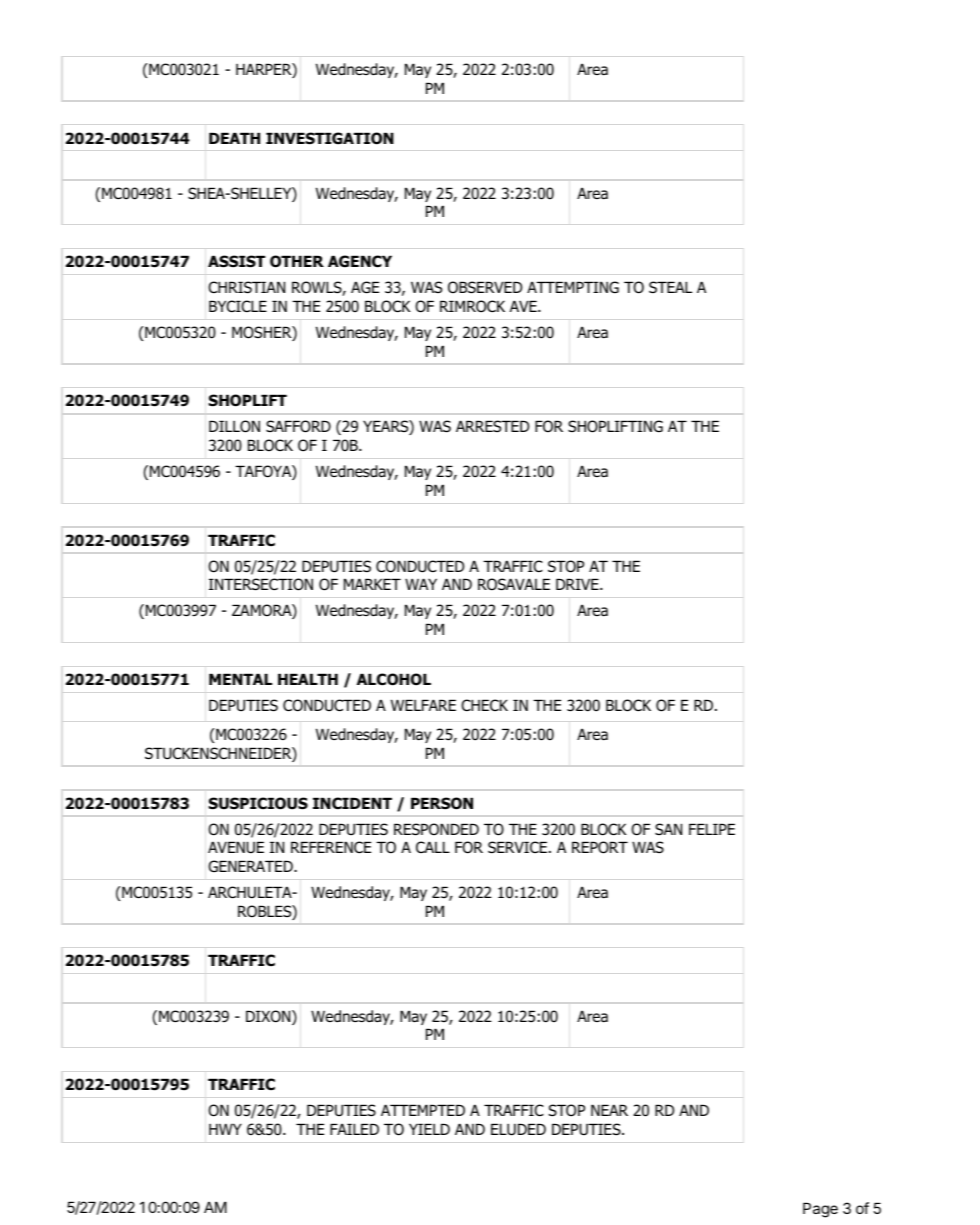  Describe the element at coordinates (251, 866) in the image. I see `GENERATED` at that location.
